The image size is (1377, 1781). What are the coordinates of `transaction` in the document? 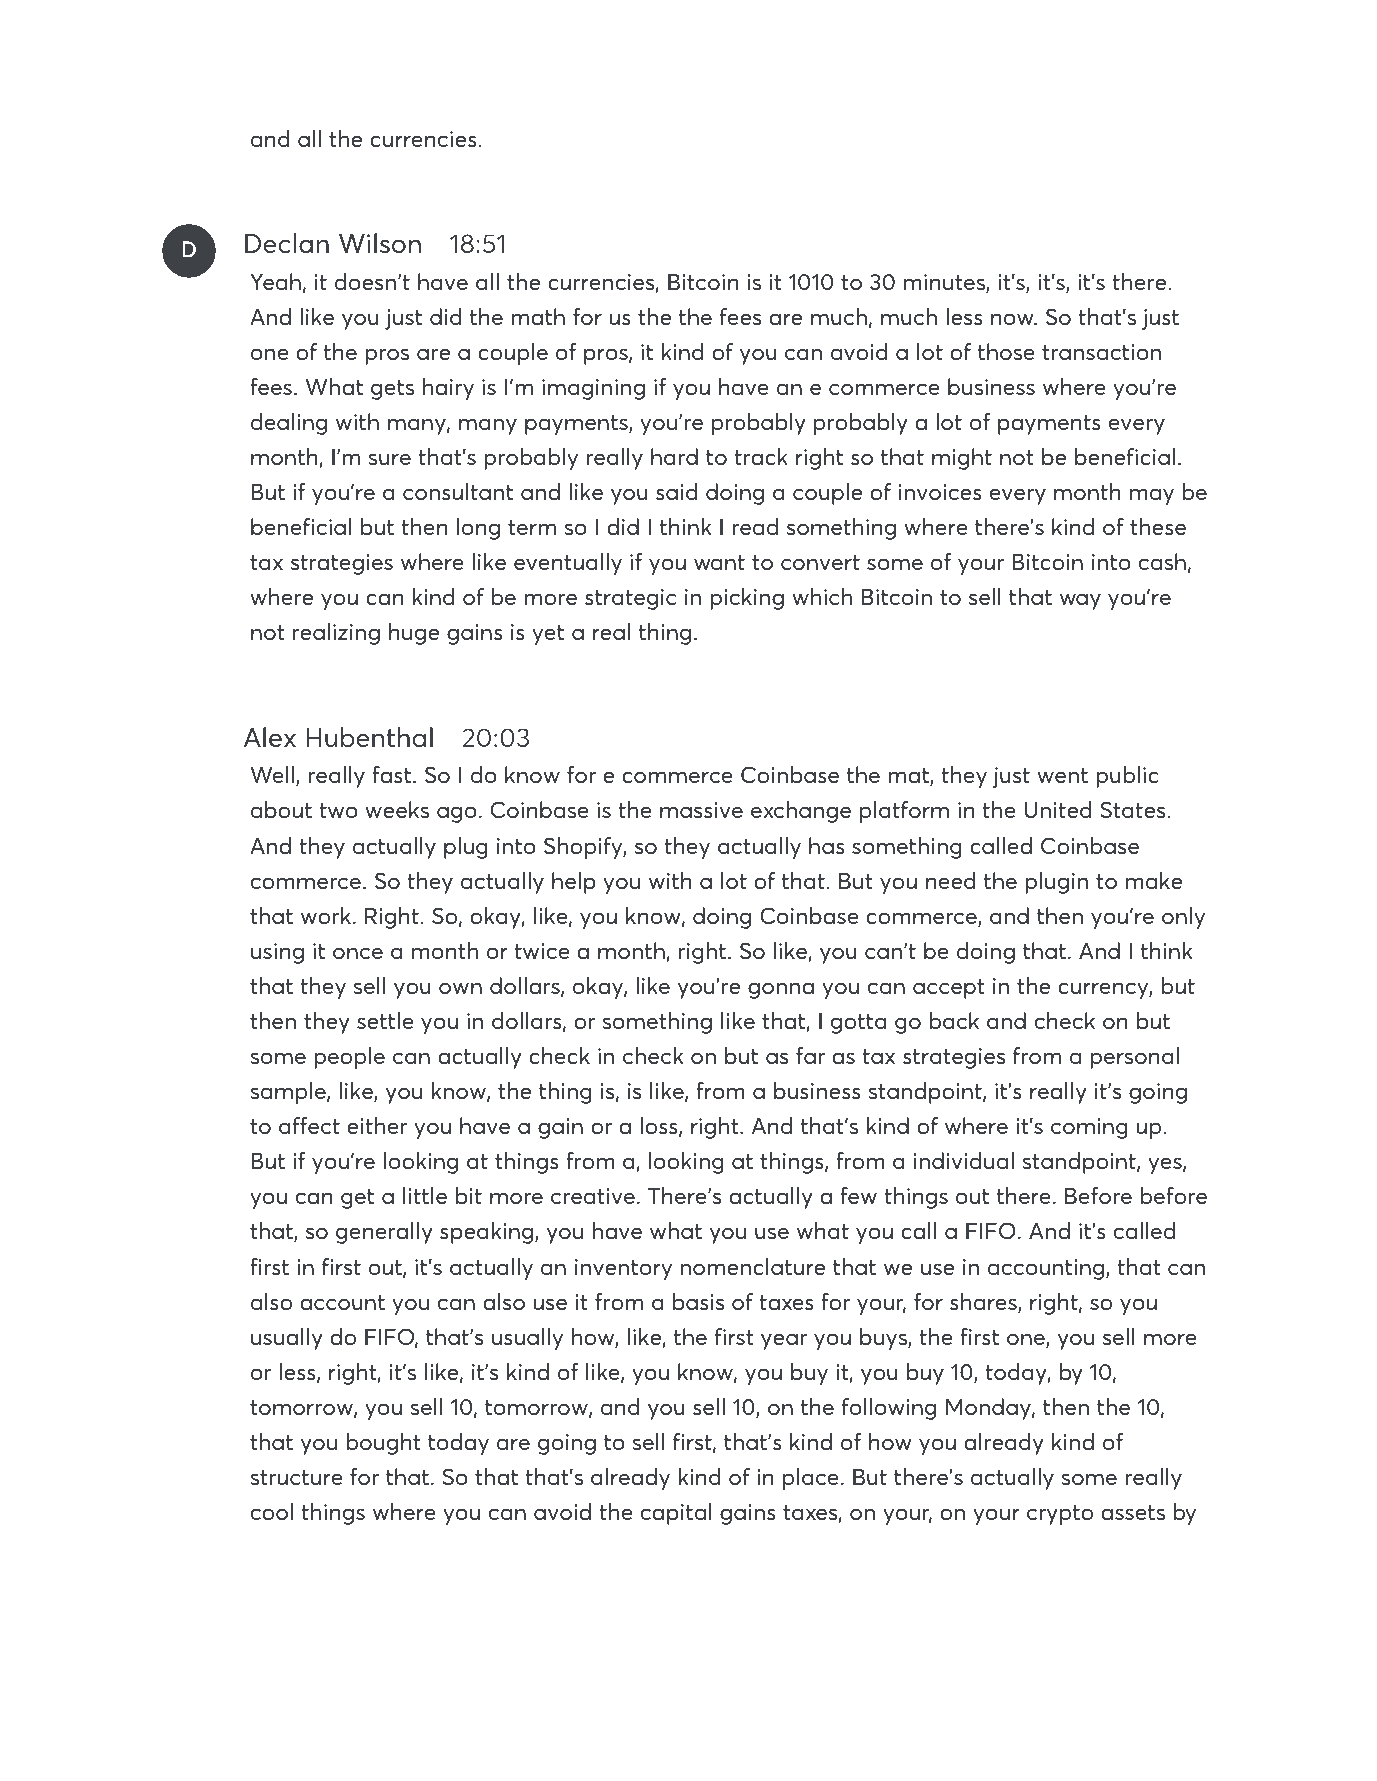 It's located at (1101, 352).
